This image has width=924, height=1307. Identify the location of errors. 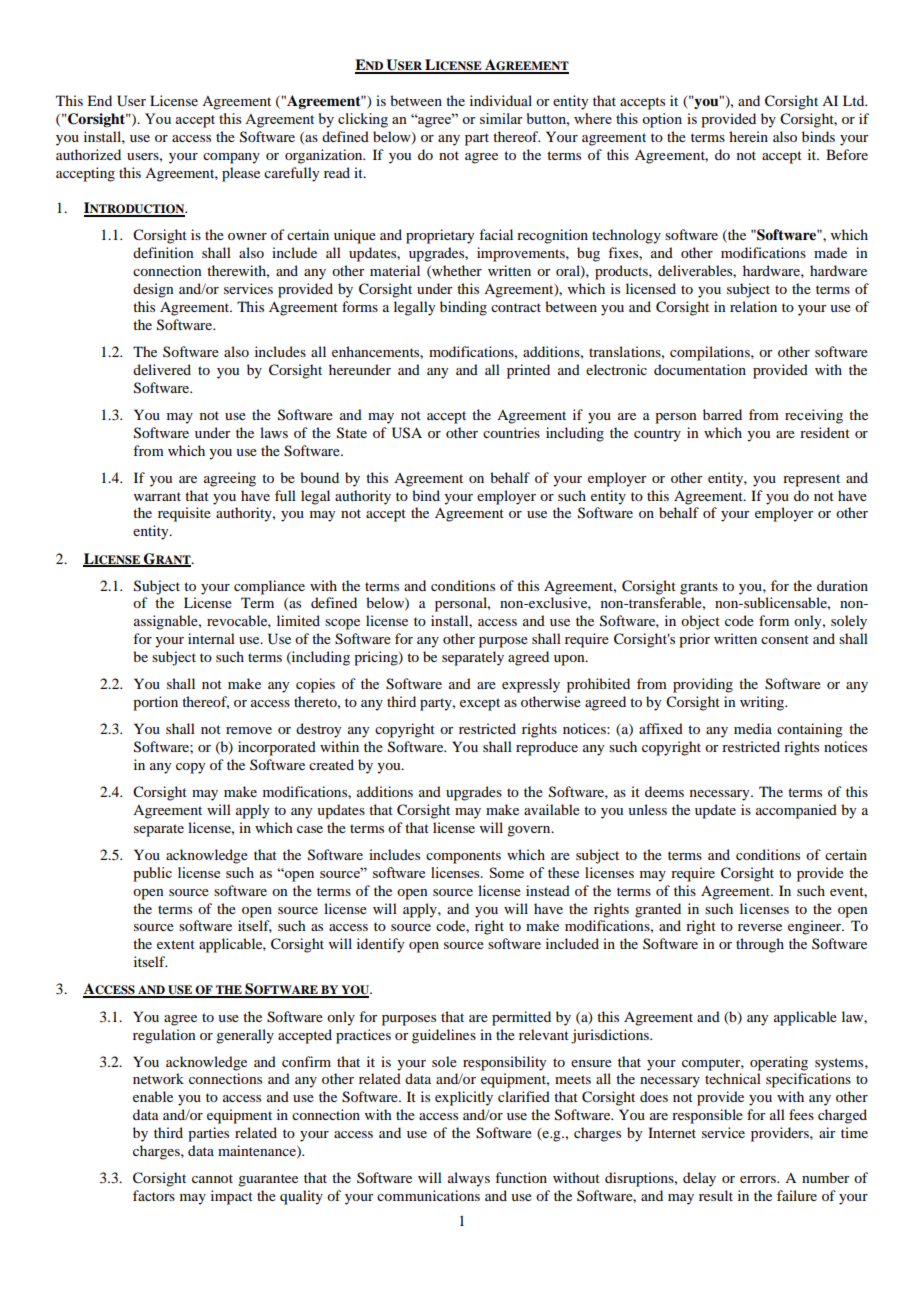
(759, 1179).
